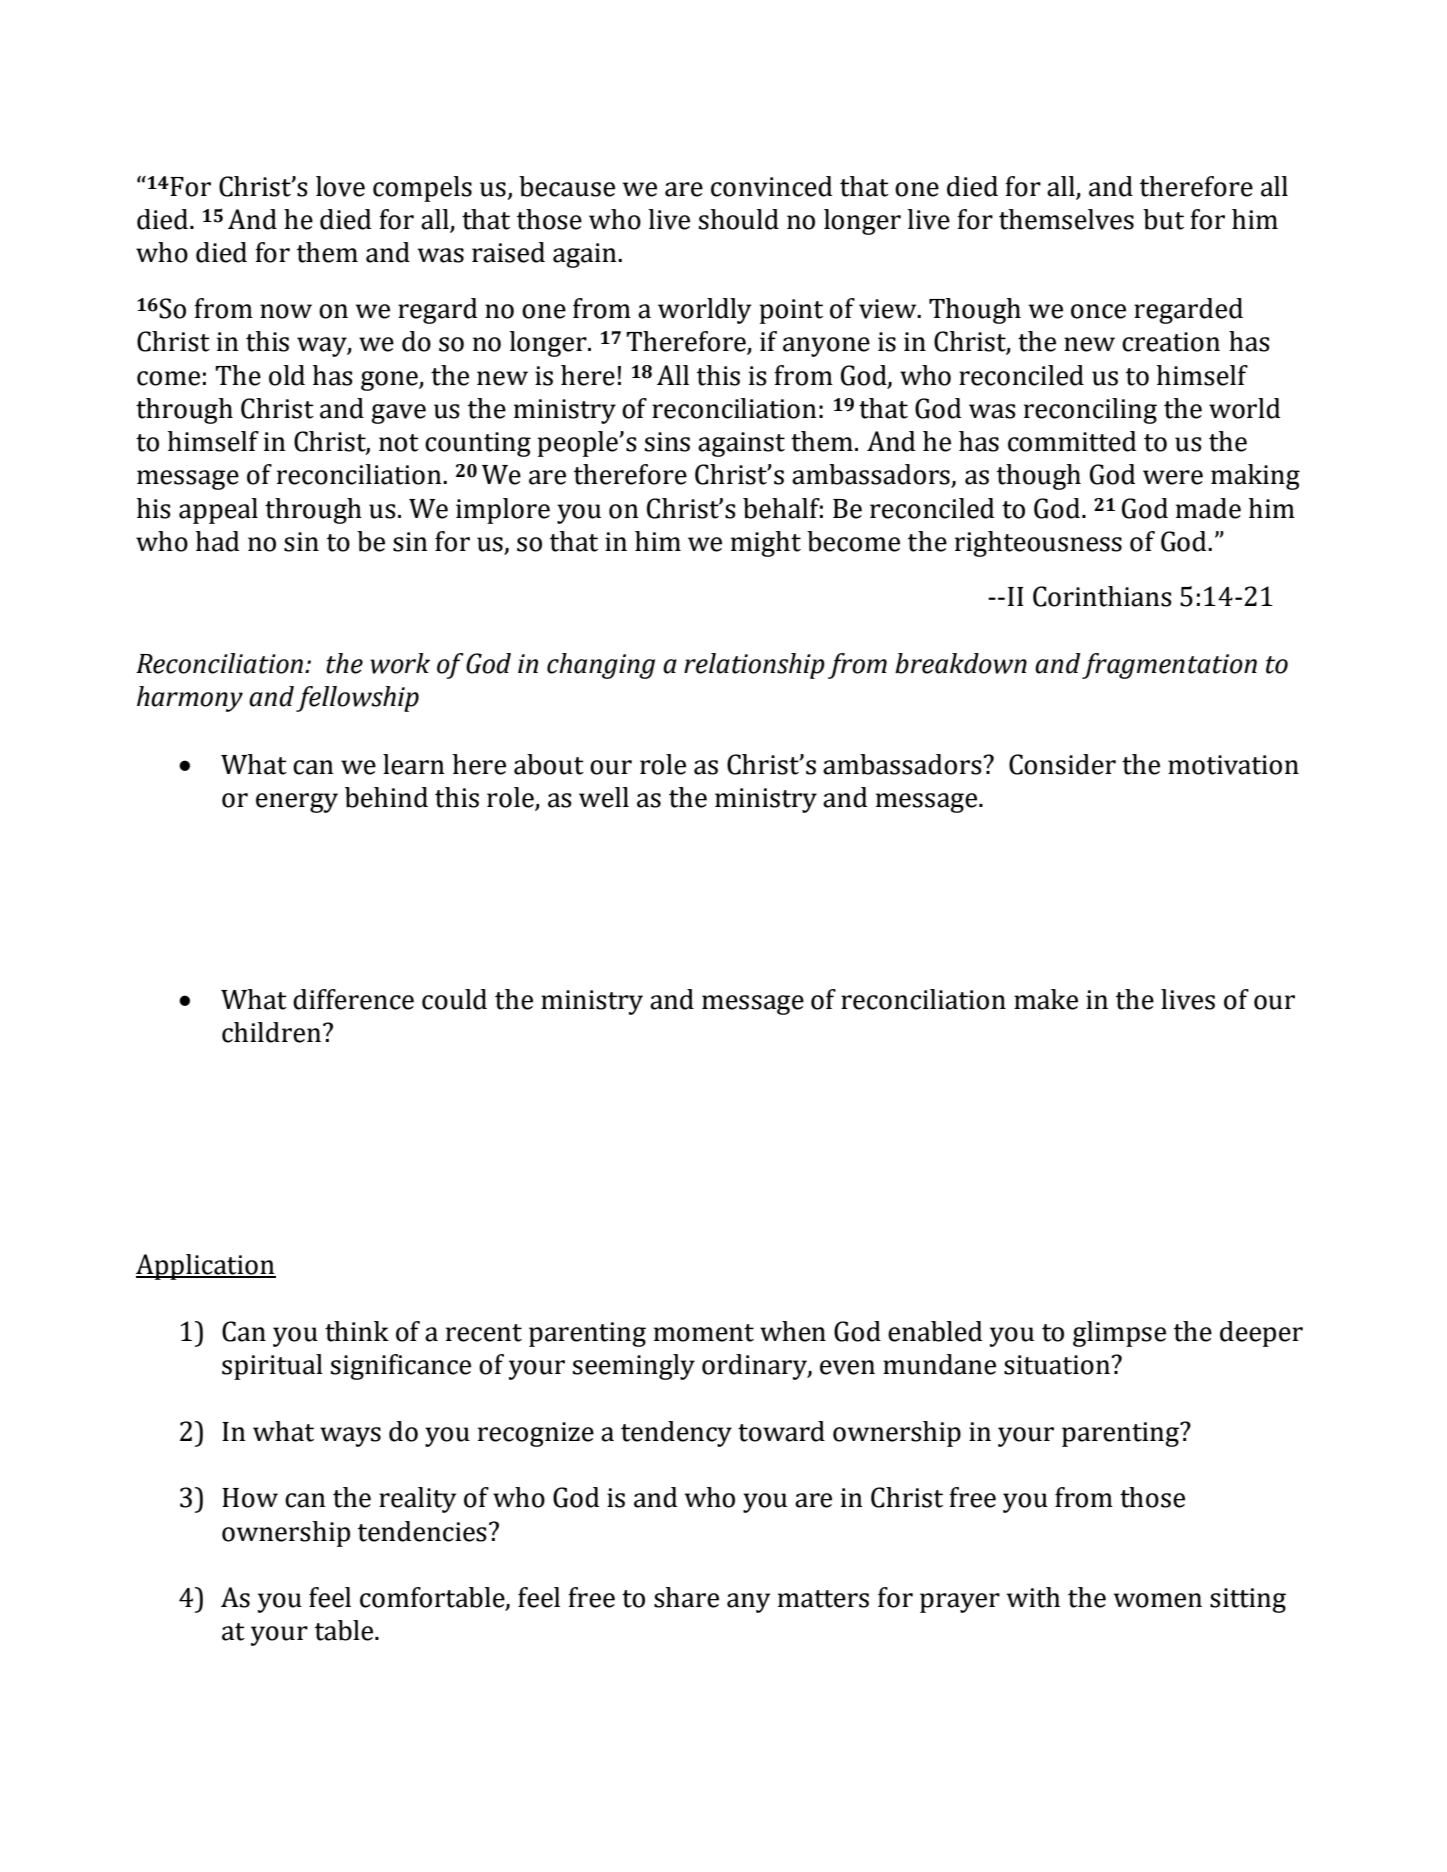 Image resolution: width=1447 pixels, height=1872 pixels. Describe the element at coordinates (604, 797) in the screenshot. I see `well` at that location.
